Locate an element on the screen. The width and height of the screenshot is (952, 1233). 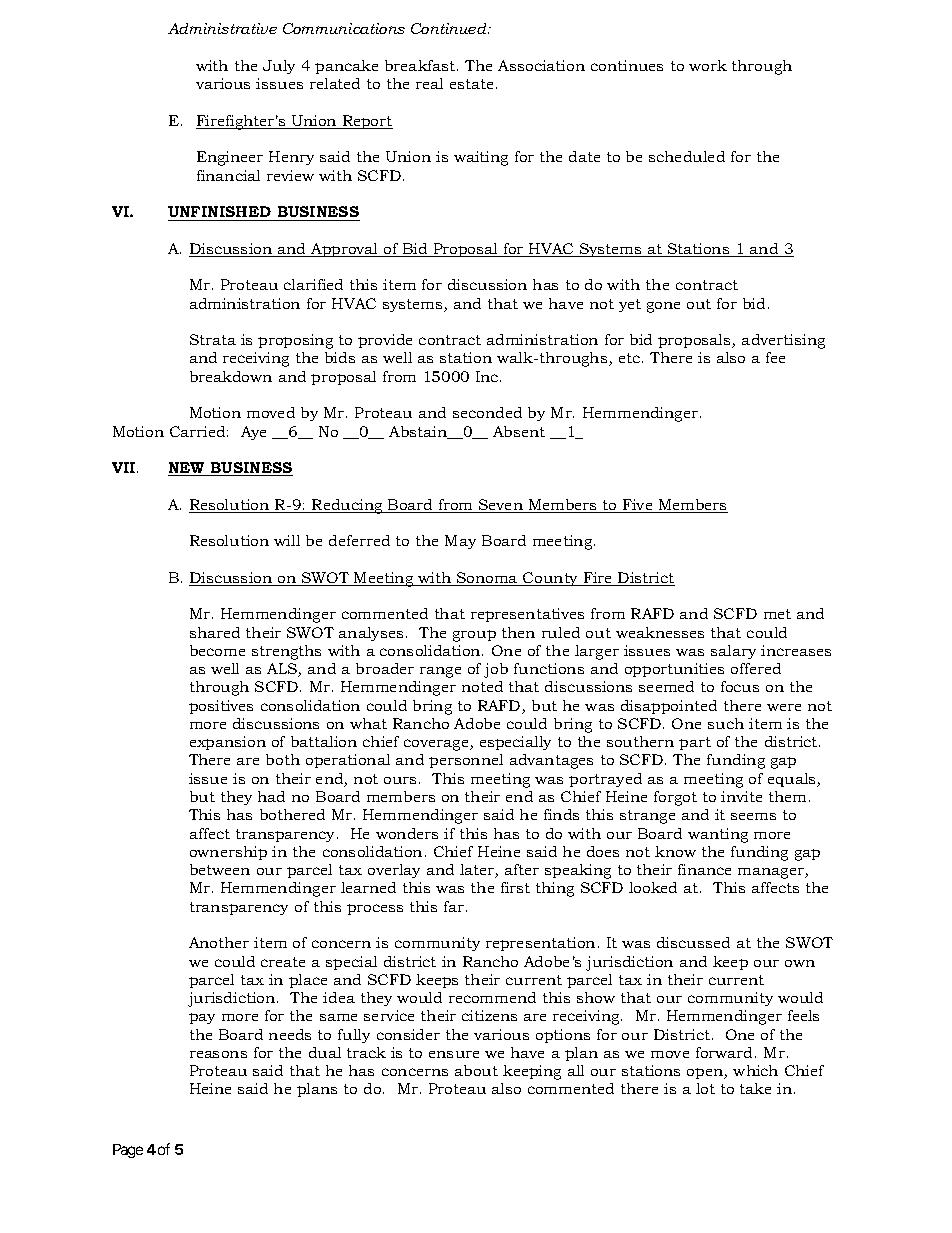
advertising is located at coordinates (783, 341).
